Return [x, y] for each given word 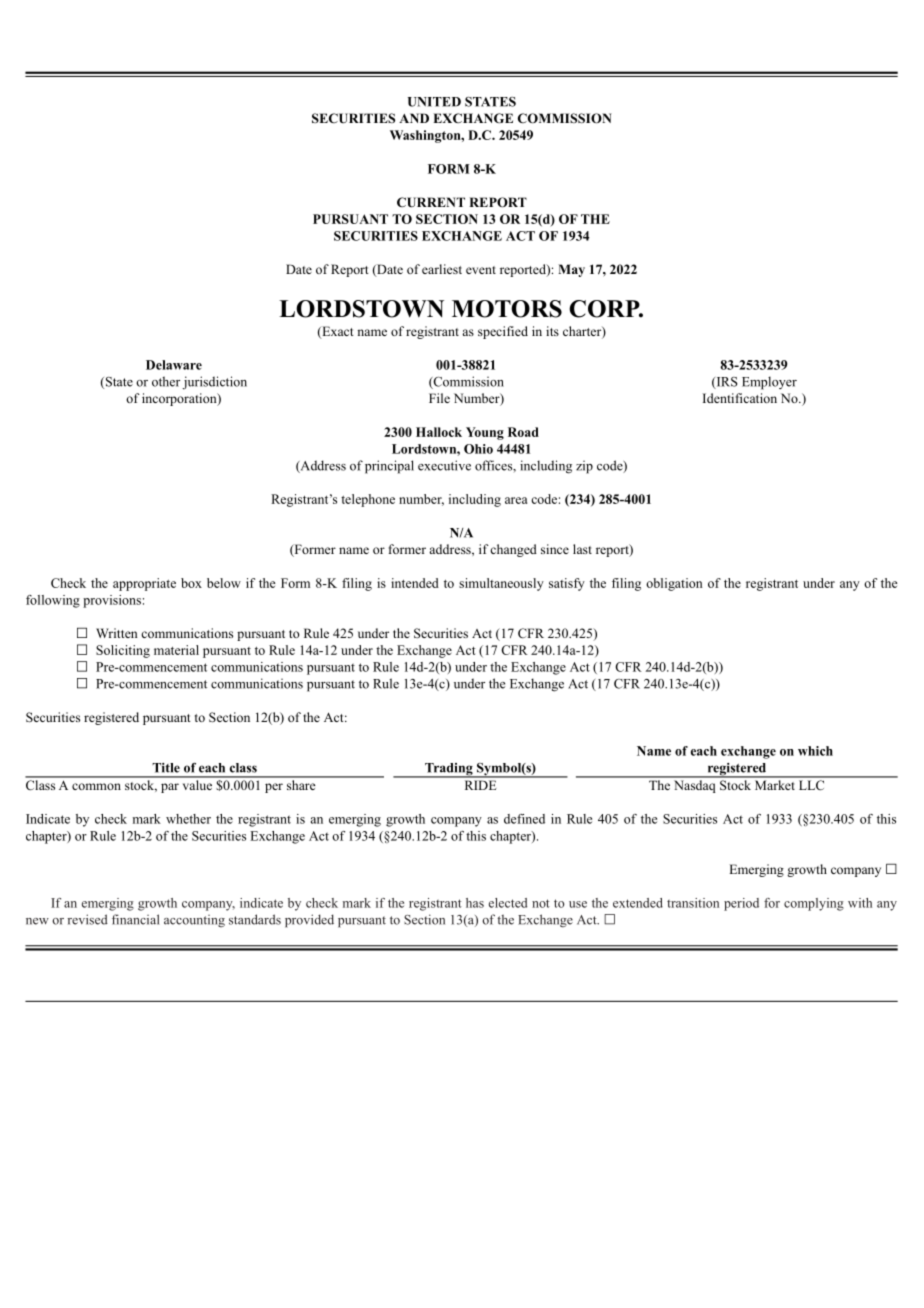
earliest [442, 269]
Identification [740, 398]
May [571, 270]
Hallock [439, 432]
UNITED [434, 102]
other [166, 381]
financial [135, 919]
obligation [674, 584]
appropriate [144, 584]
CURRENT [431, 202]
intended [415, 583]
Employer [769, 383]
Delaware [174, 365]
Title [166, 768]
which [815, 751]
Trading [449, 770]
